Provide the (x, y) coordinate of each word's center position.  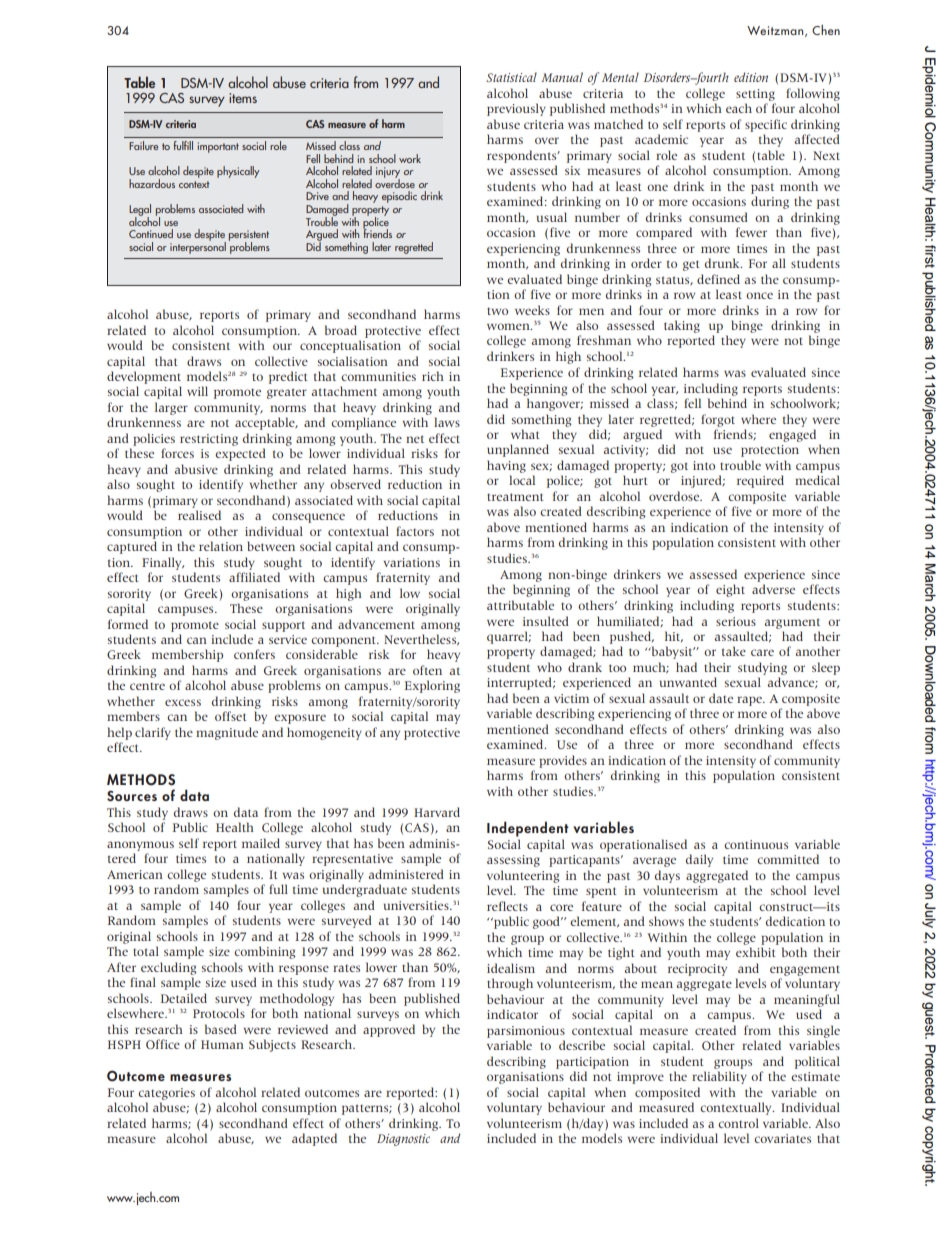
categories (166, 1094)
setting (755, 95)
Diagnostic (403, 1140)
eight (730, 590)
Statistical (511, 77)
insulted (546, 621)
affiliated (254, 577)
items (243, 98)
